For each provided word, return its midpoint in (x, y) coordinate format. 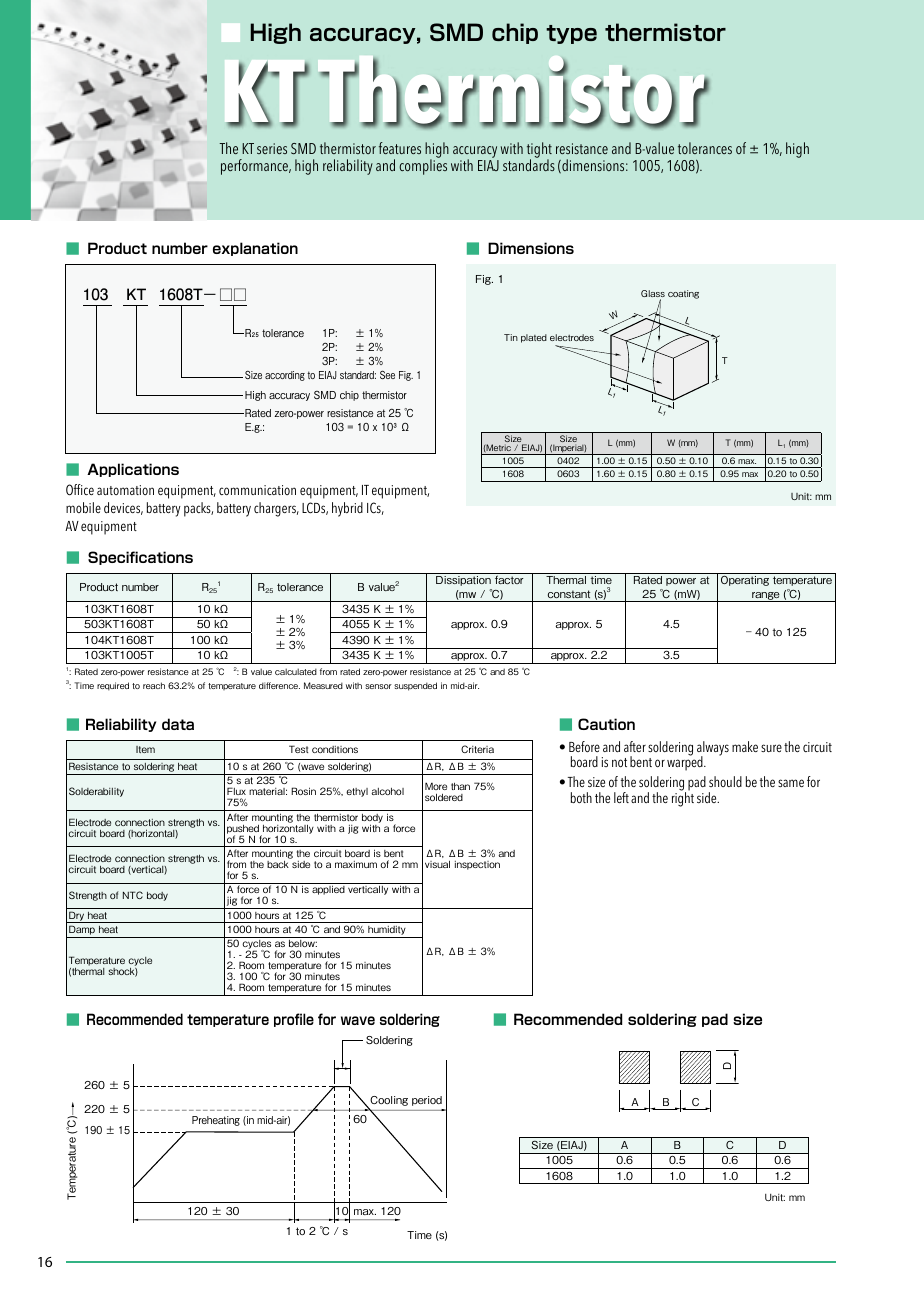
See (387, 374)
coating (683, 294)
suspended (415, 686)
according (285, 376)
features (400, 148)
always (713, 749)
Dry (76, 917)
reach (154, 685)
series (272, 148)
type (571, 34)
